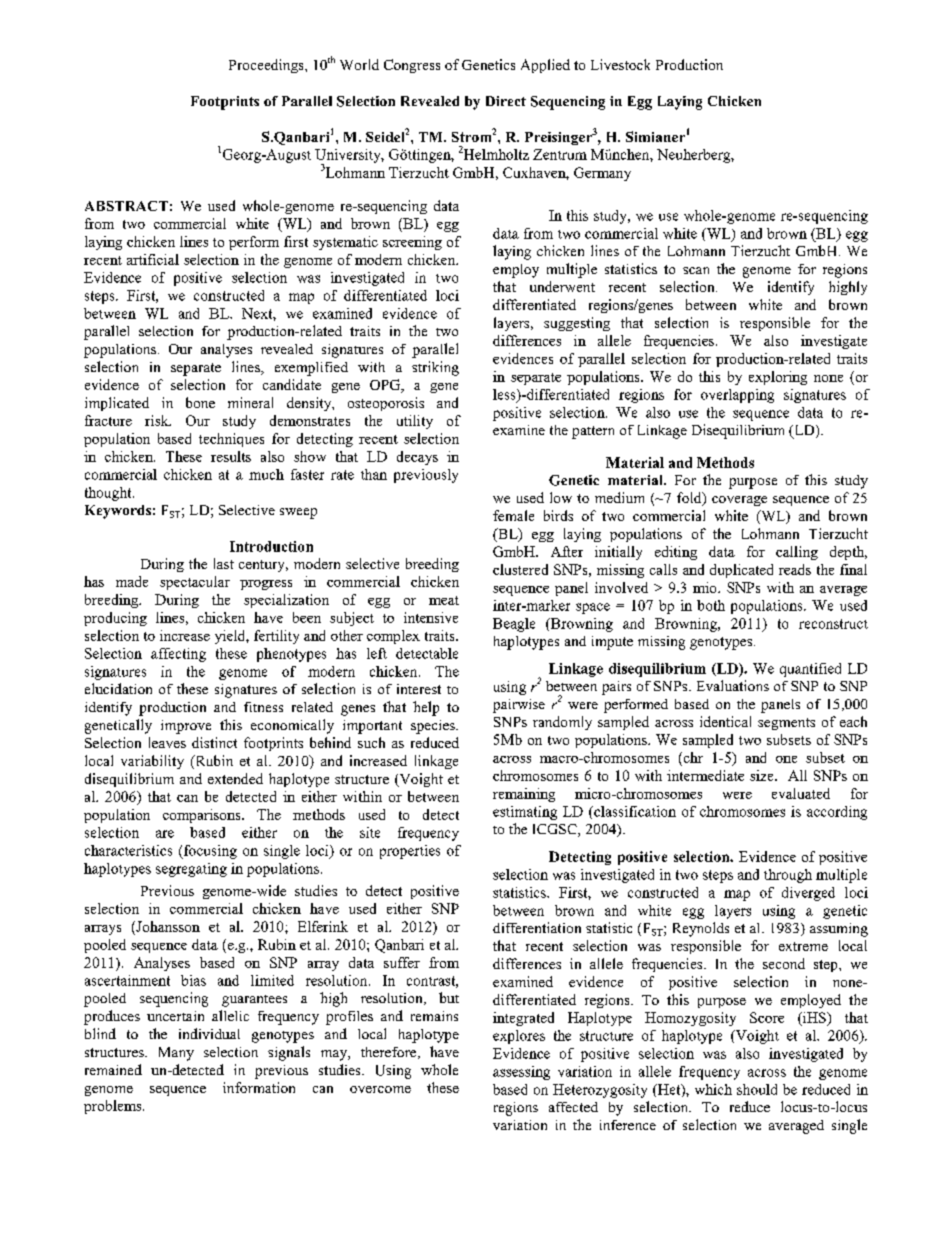 The height and width of the document is (1233, 952). Describe the element at coordinates (737, 396) in the document. I see `overlapping` at that location.
